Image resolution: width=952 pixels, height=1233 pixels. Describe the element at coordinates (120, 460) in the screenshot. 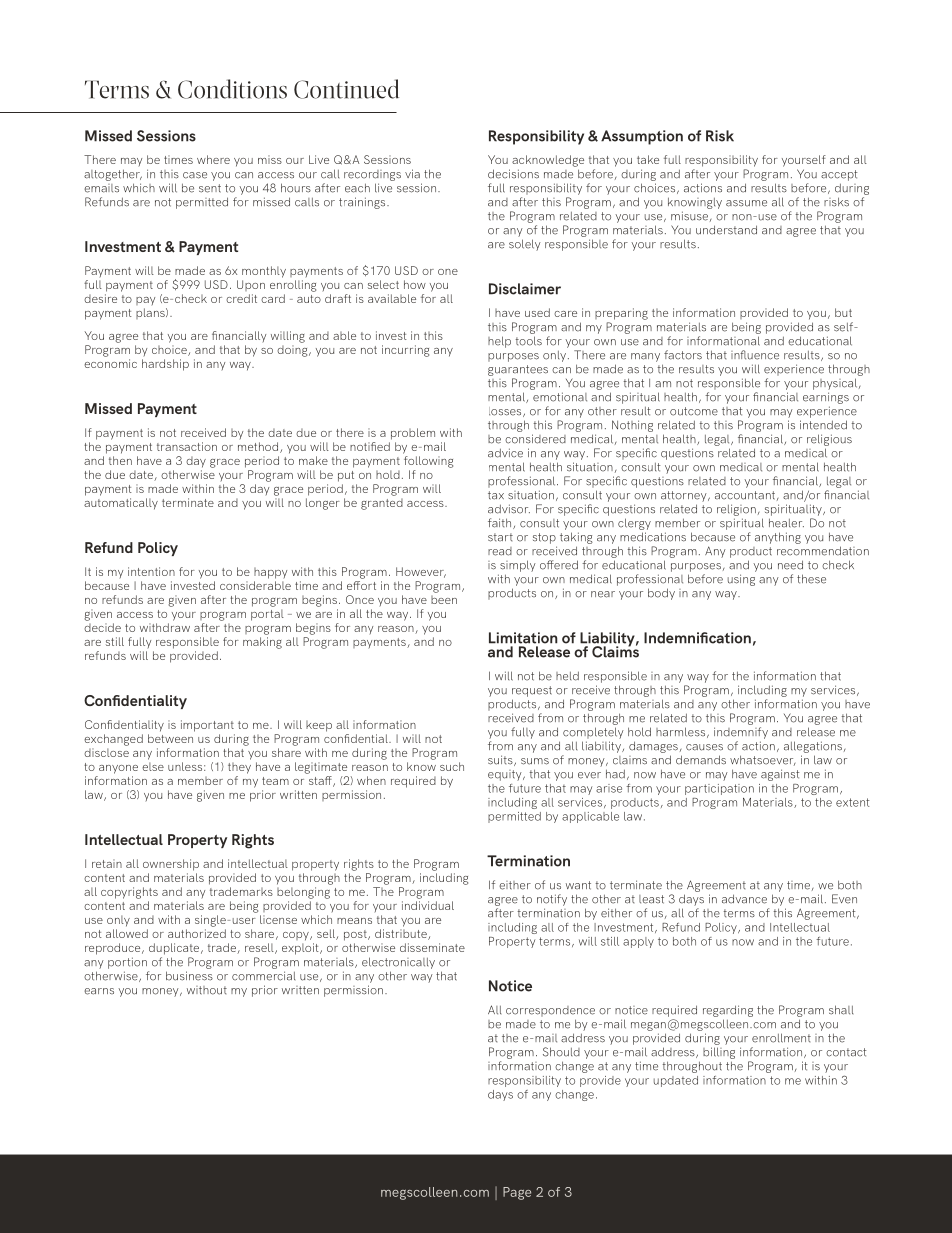

I see `then` at that location.
